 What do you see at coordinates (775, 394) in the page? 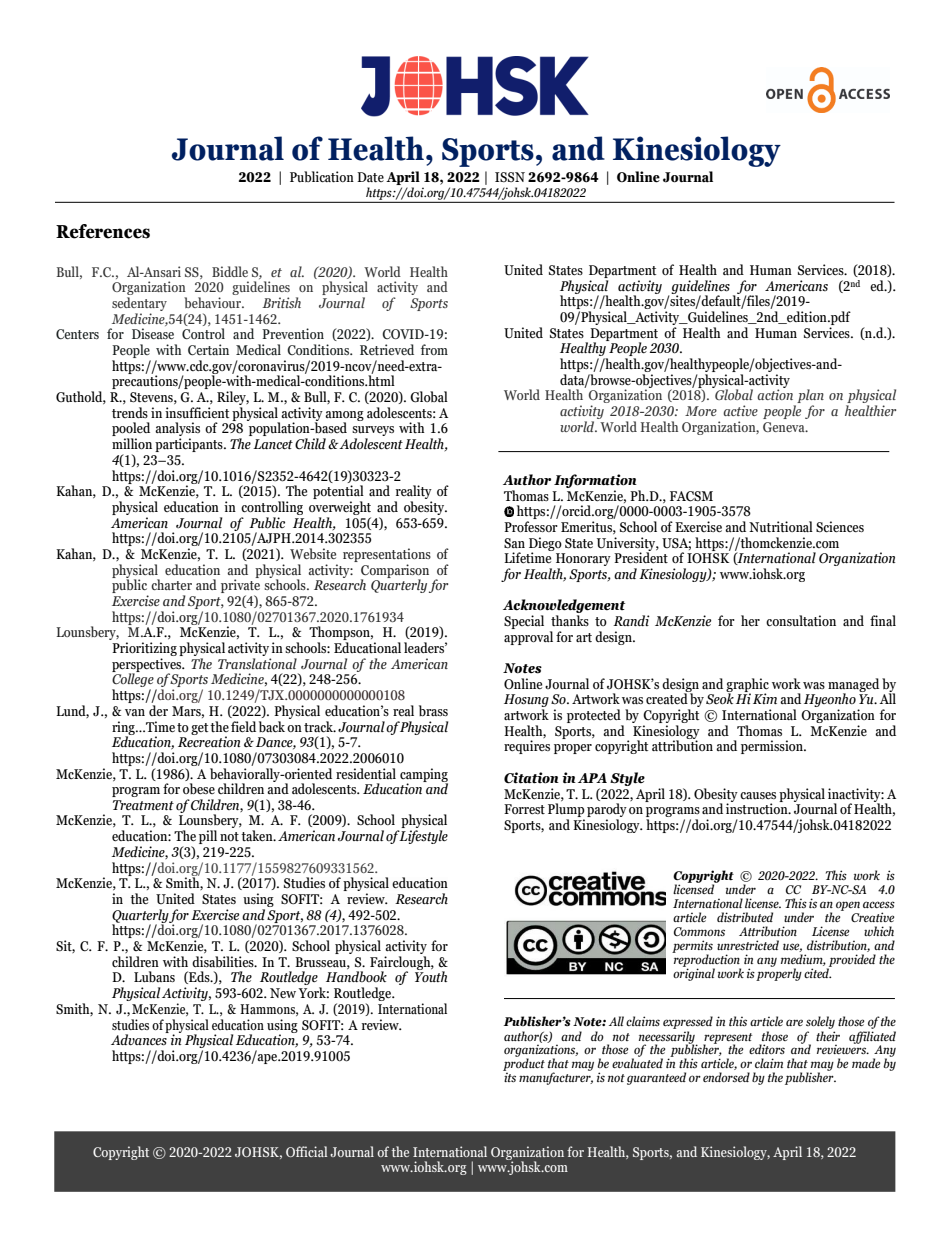
I see `action` at bounding box center [775, 394].
